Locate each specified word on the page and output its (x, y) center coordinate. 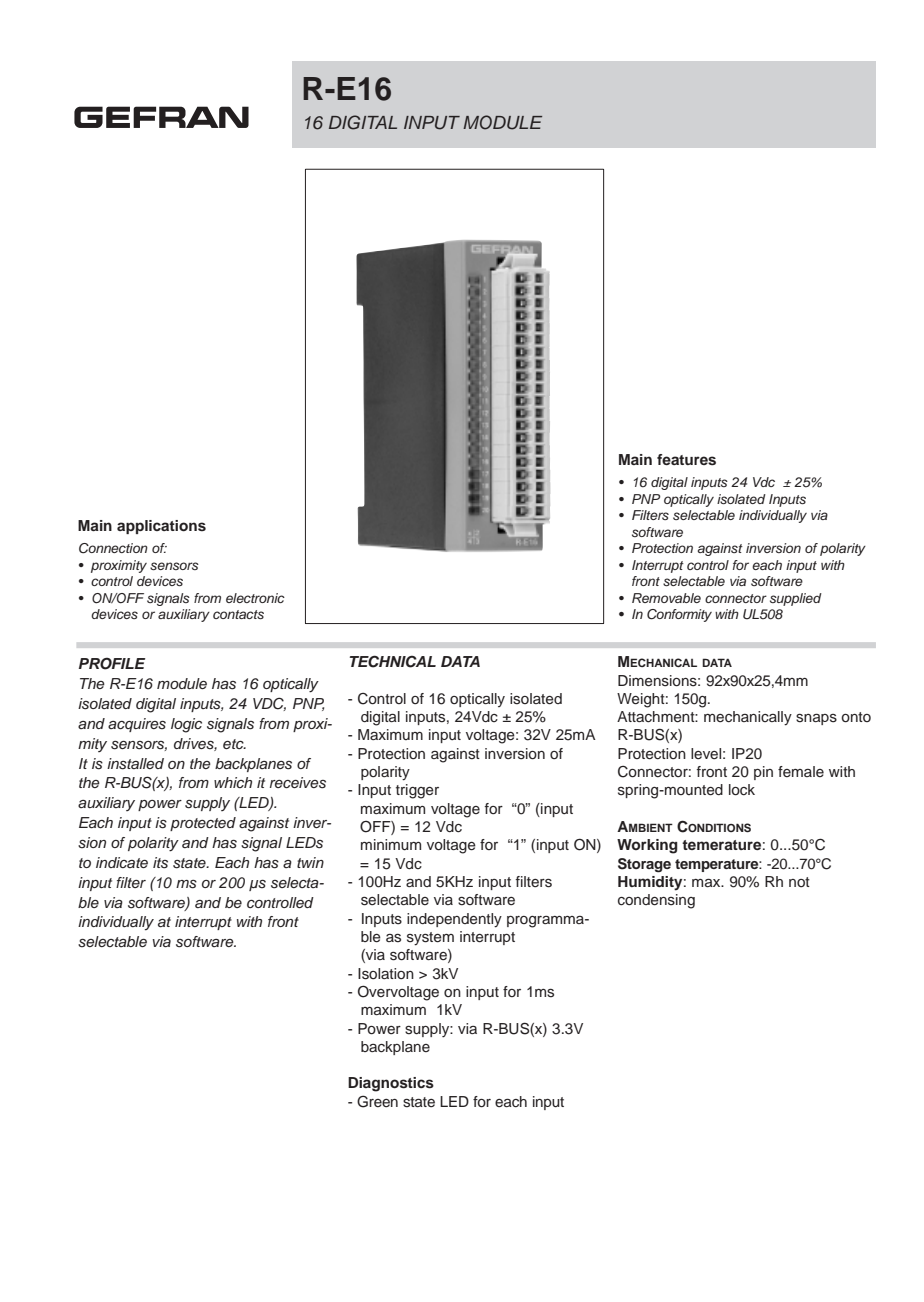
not (799, 882)
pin (763, 773)
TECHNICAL (393, 661)
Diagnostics (391, 1084)
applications (161, 527)
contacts (238, 614)
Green (377, 1101)
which (233, 782)
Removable (666, 598)
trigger (417, 791)
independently (454, 920)
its (160, 863)
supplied (796, 599)
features (686, 460)
